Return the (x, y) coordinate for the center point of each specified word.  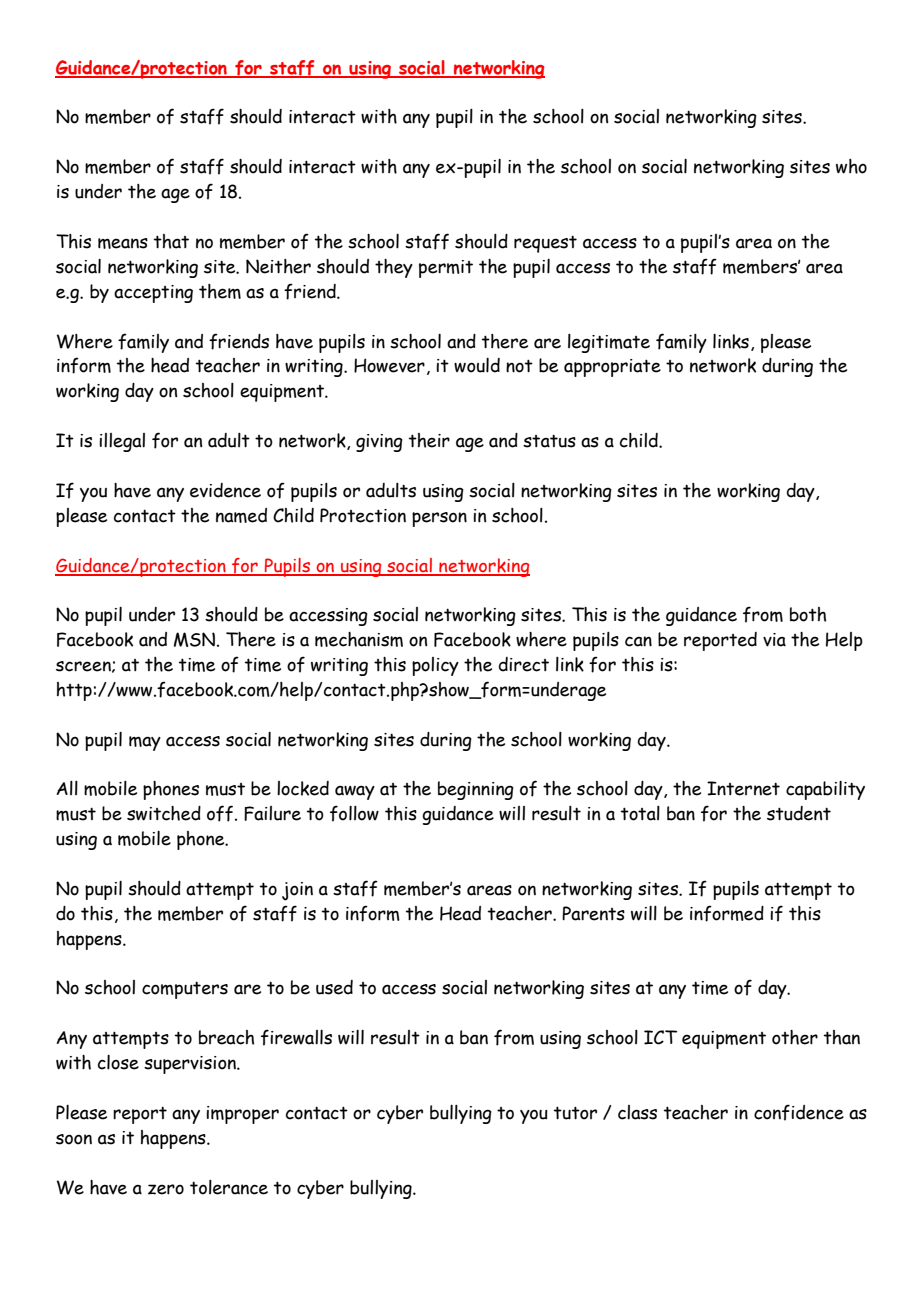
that (171, 241)
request (545, 244)
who (851, 166)
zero (166, 1189)
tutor (575, 1113)
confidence (799, 1112)
